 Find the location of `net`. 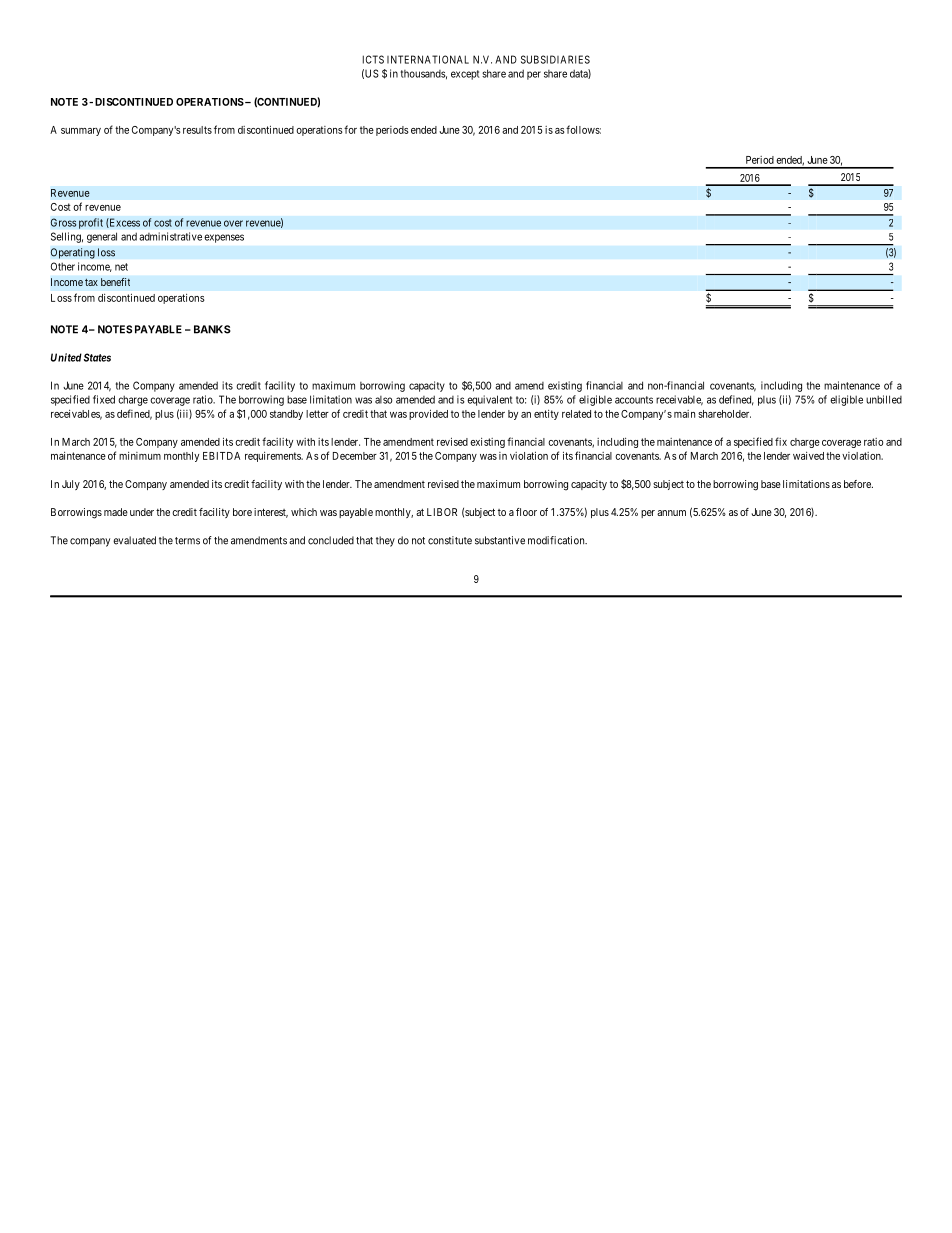

net is located at coordinates (121, 267).
